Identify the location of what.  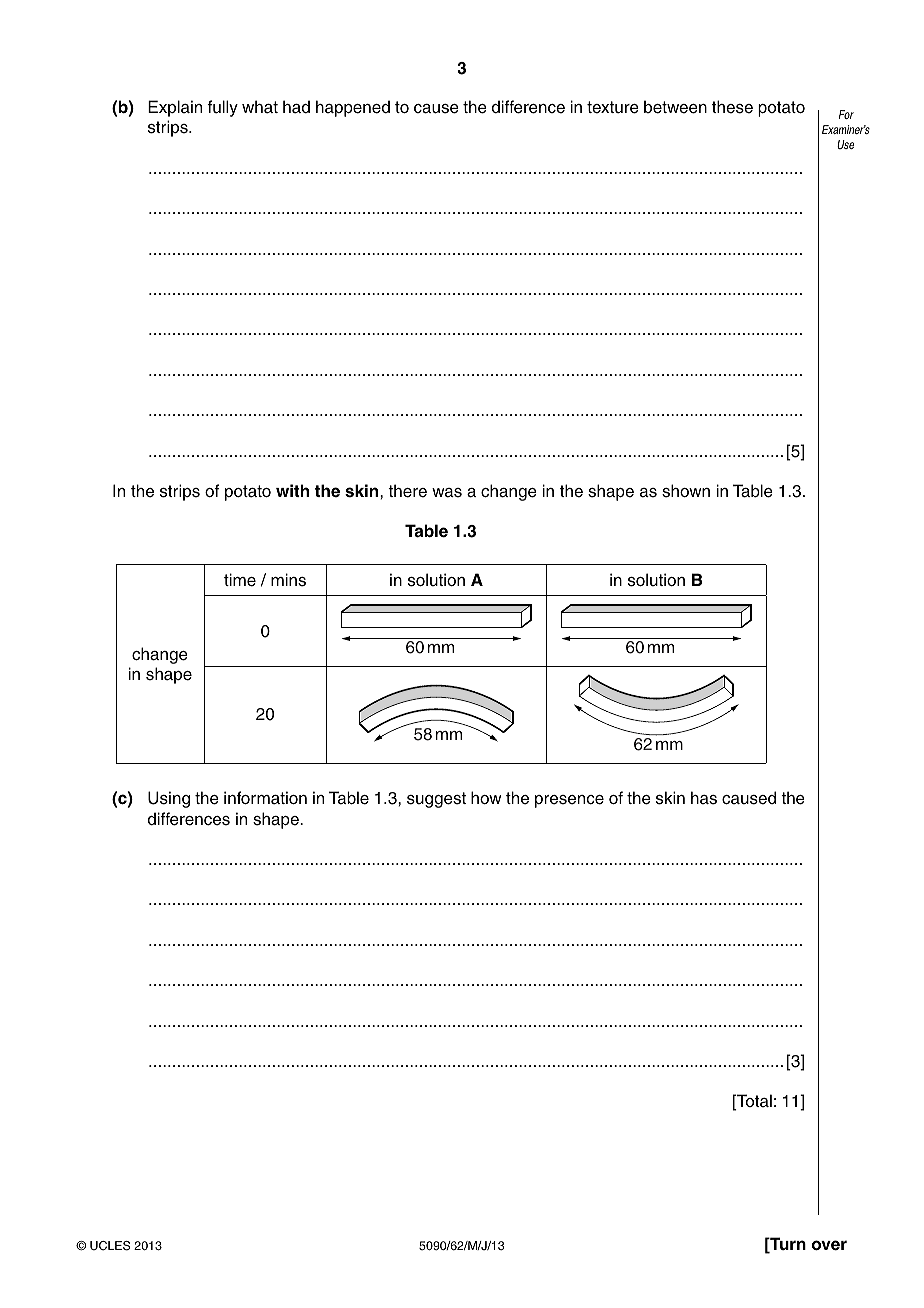
(260, 107).
